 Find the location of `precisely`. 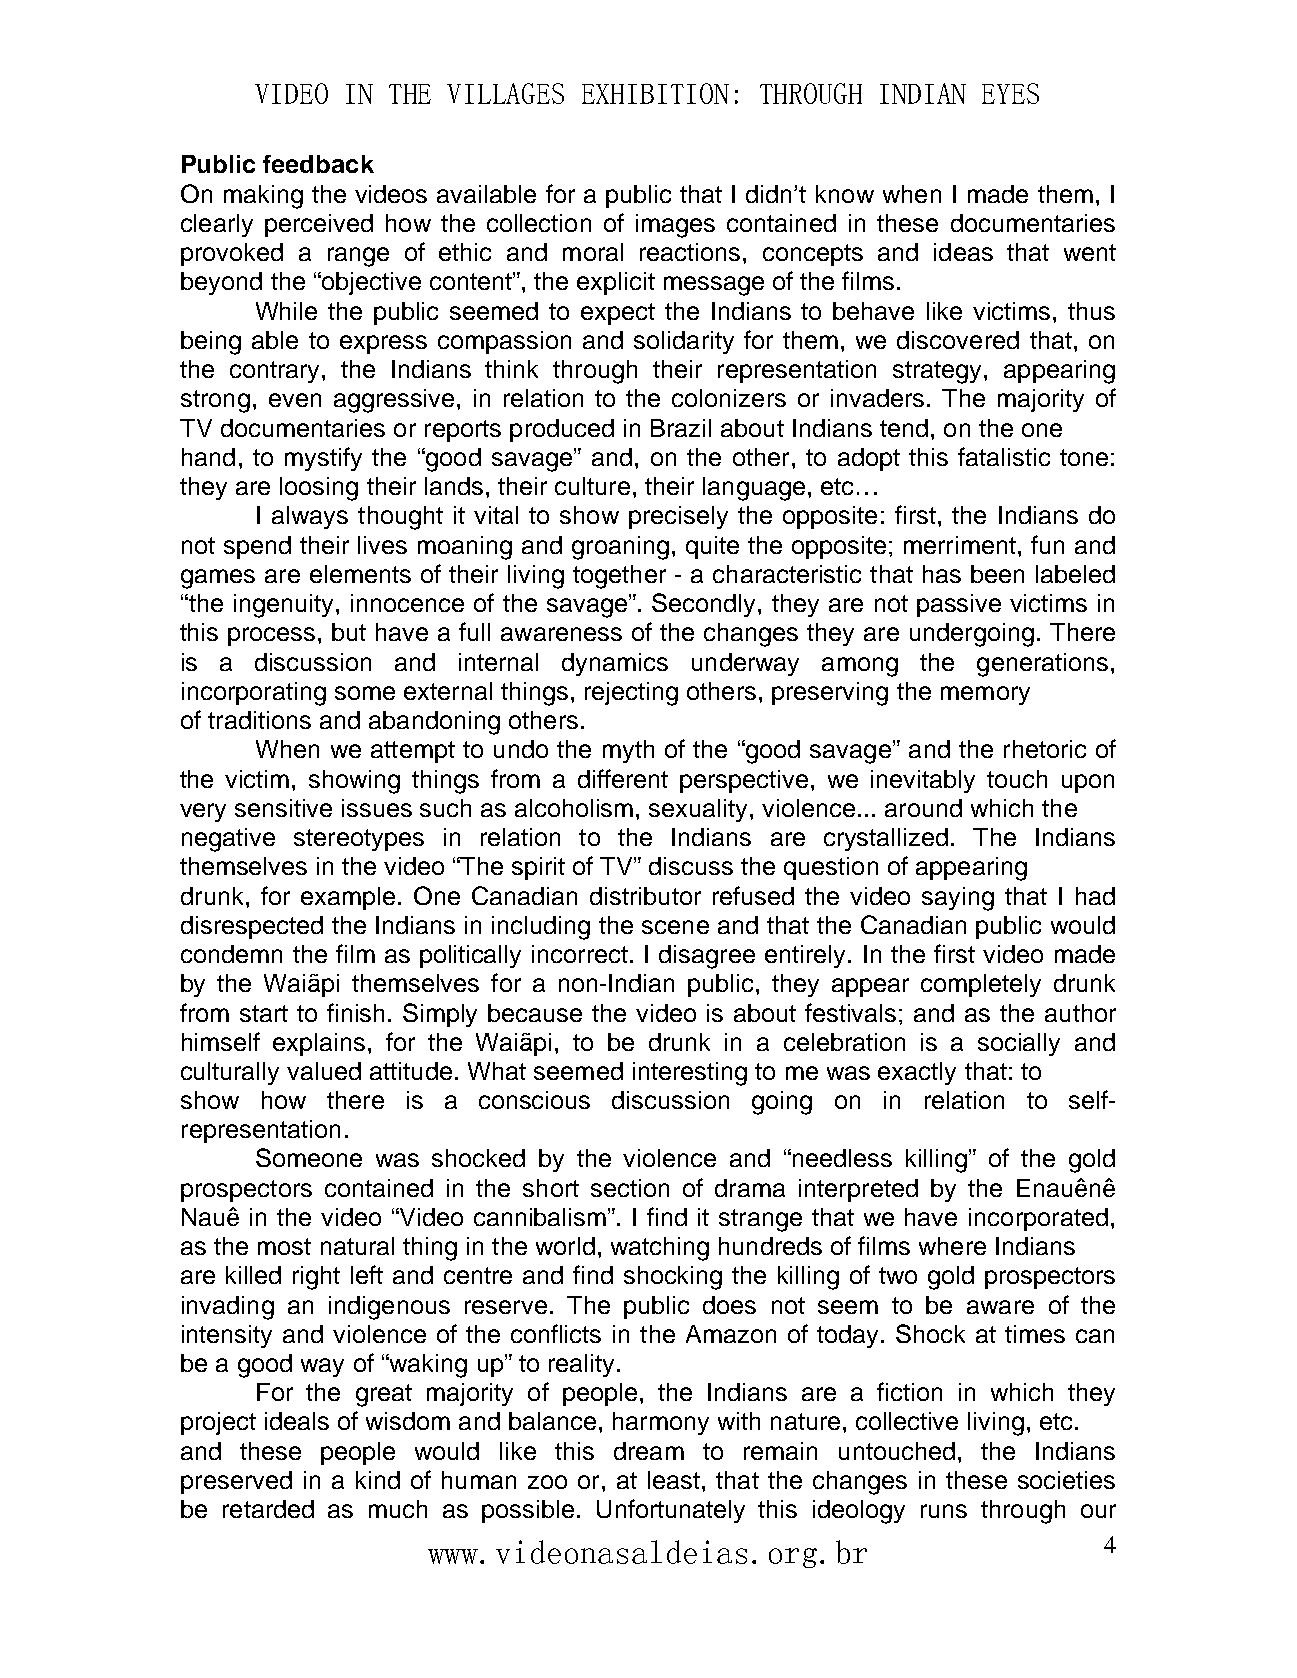

precisely is located at coordinates (678, 517).
